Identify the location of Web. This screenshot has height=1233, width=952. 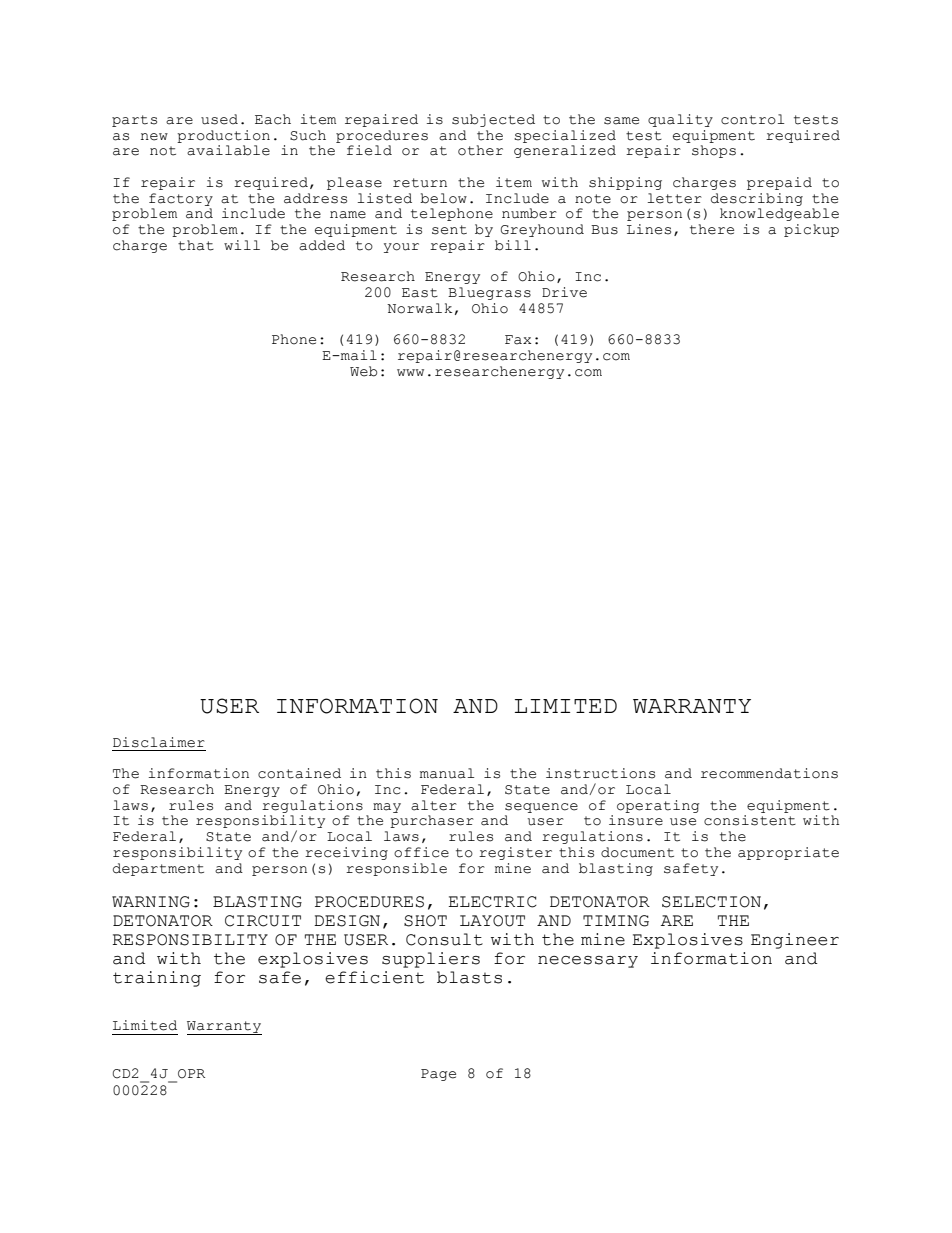
(363, 371).
